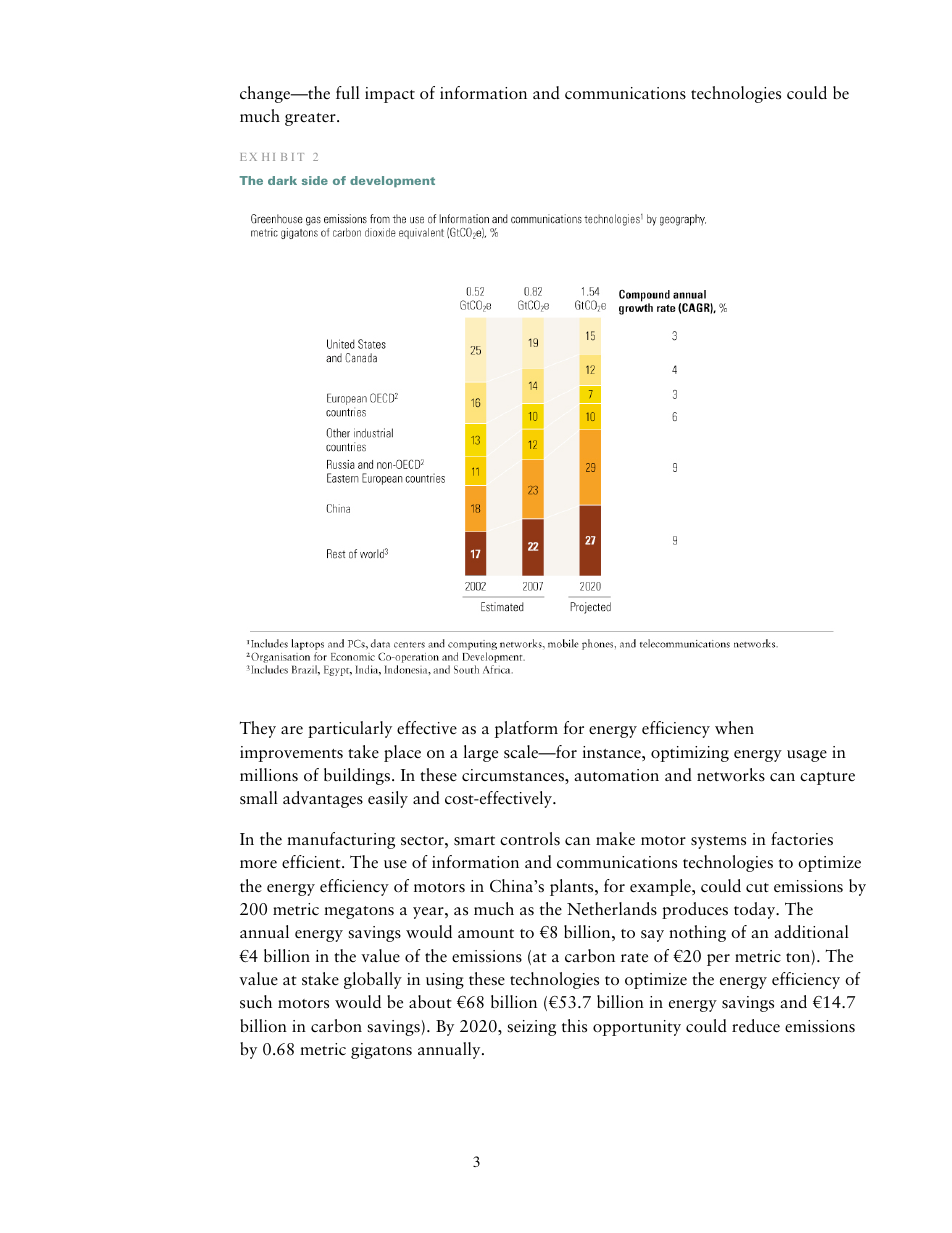  What do you see at coordinates (373, 980) in the page?
I see `globally` at bounding box center [373, 980].
